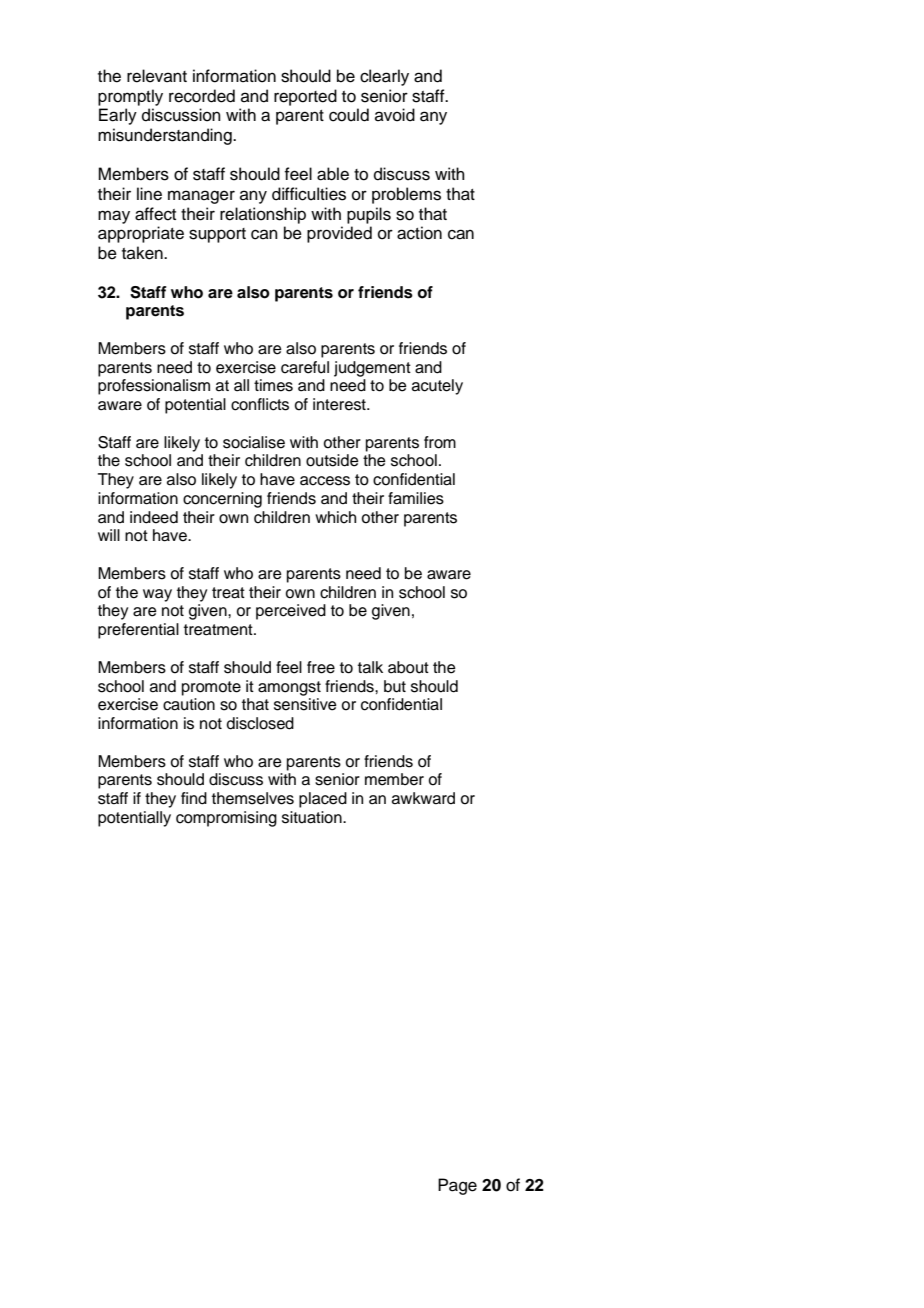 This screenshot has width=924, height=1308. What do you see at coordinates (423, 798) in the screenshot?
I see `awkward` at bounding box center [423, 798].
